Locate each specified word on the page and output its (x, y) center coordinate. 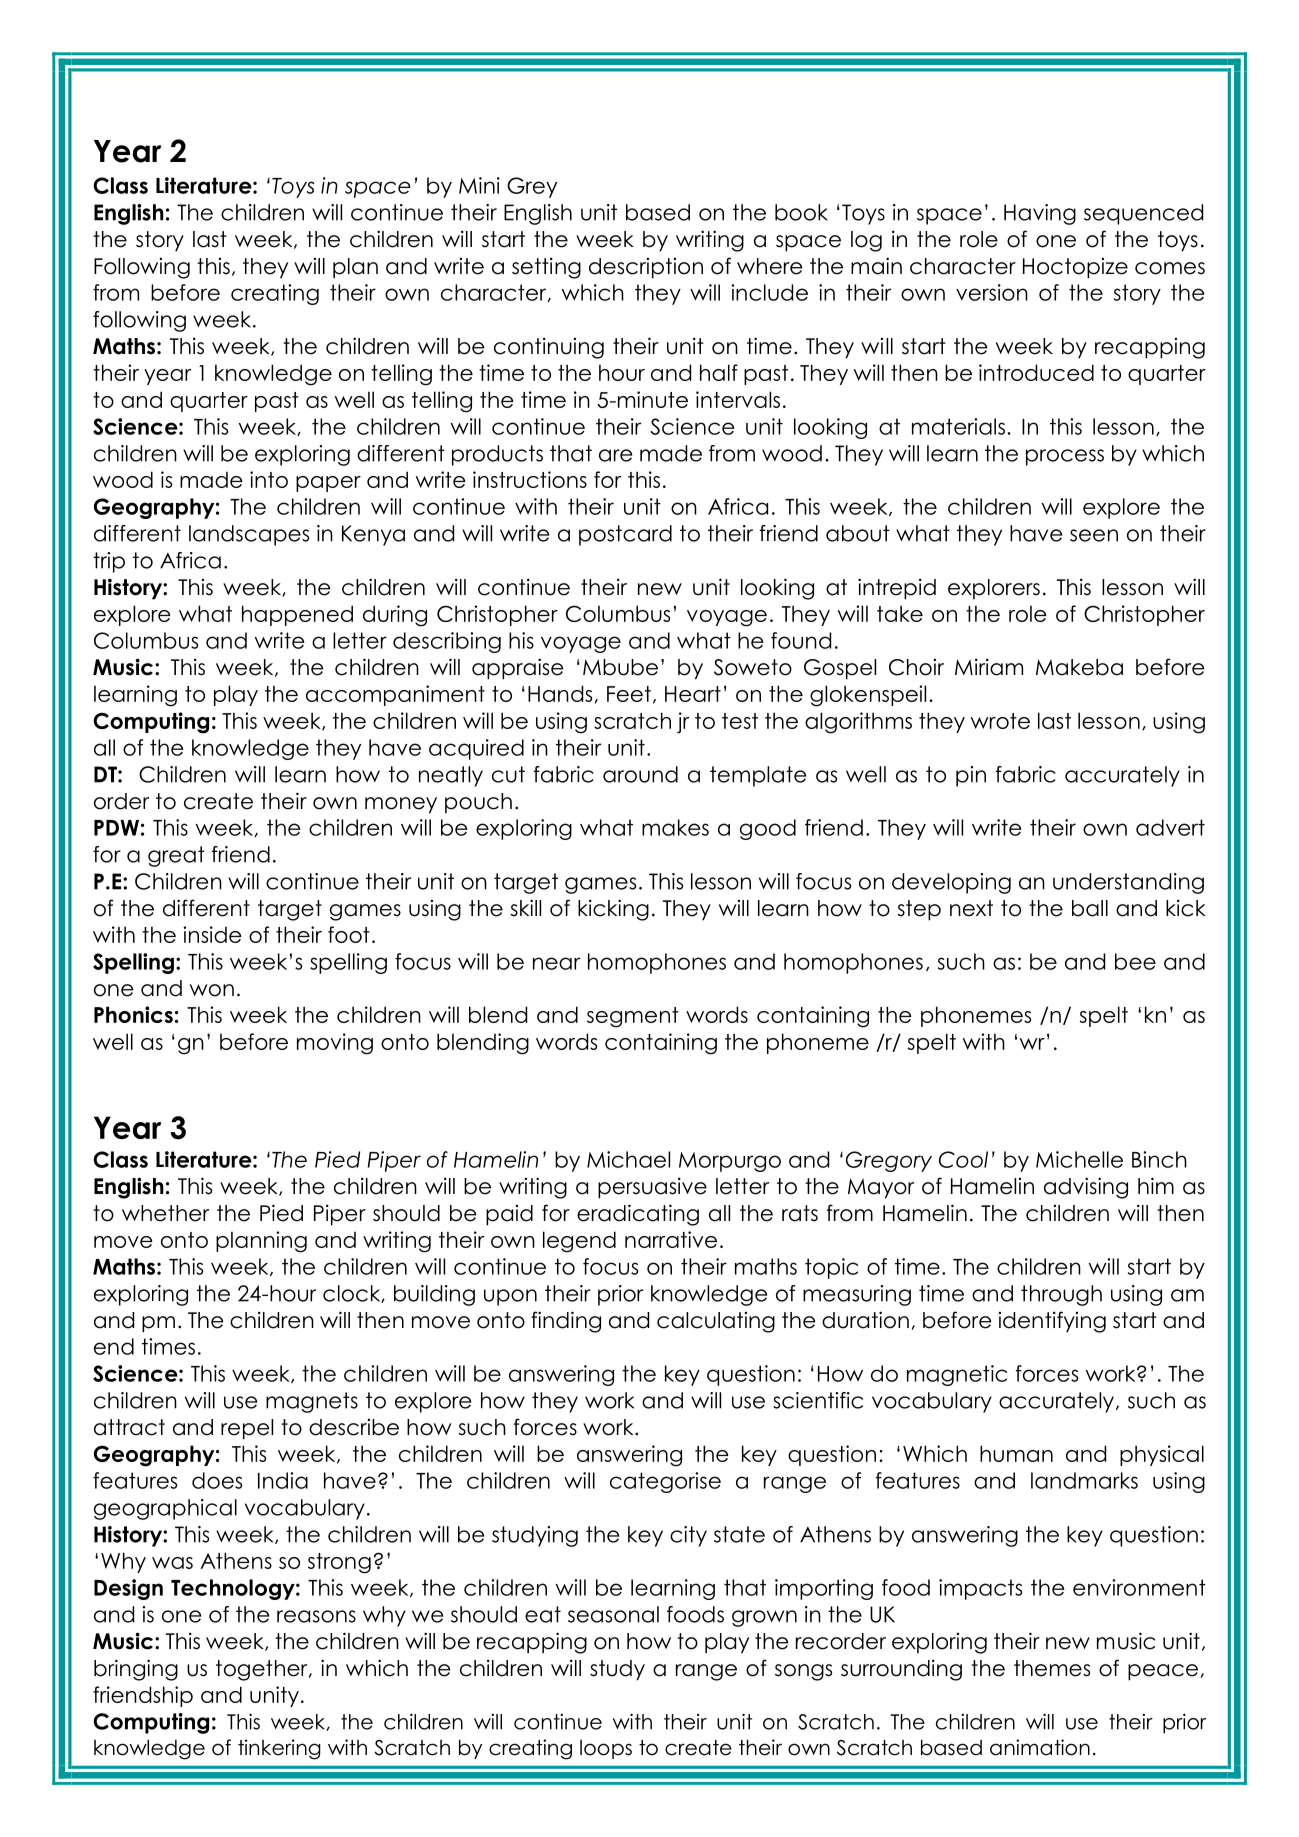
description (646, 268)
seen (1094, 535)
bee (1135, 961)
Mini (479, 185)
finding (566, 1322)
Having (1040, 214)
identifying (1052, 1322)
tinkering (279, 1749)
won (212, 990)
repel (247, 1429)
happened (297, 615)
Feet (629, 694)
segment (633, 1017)
